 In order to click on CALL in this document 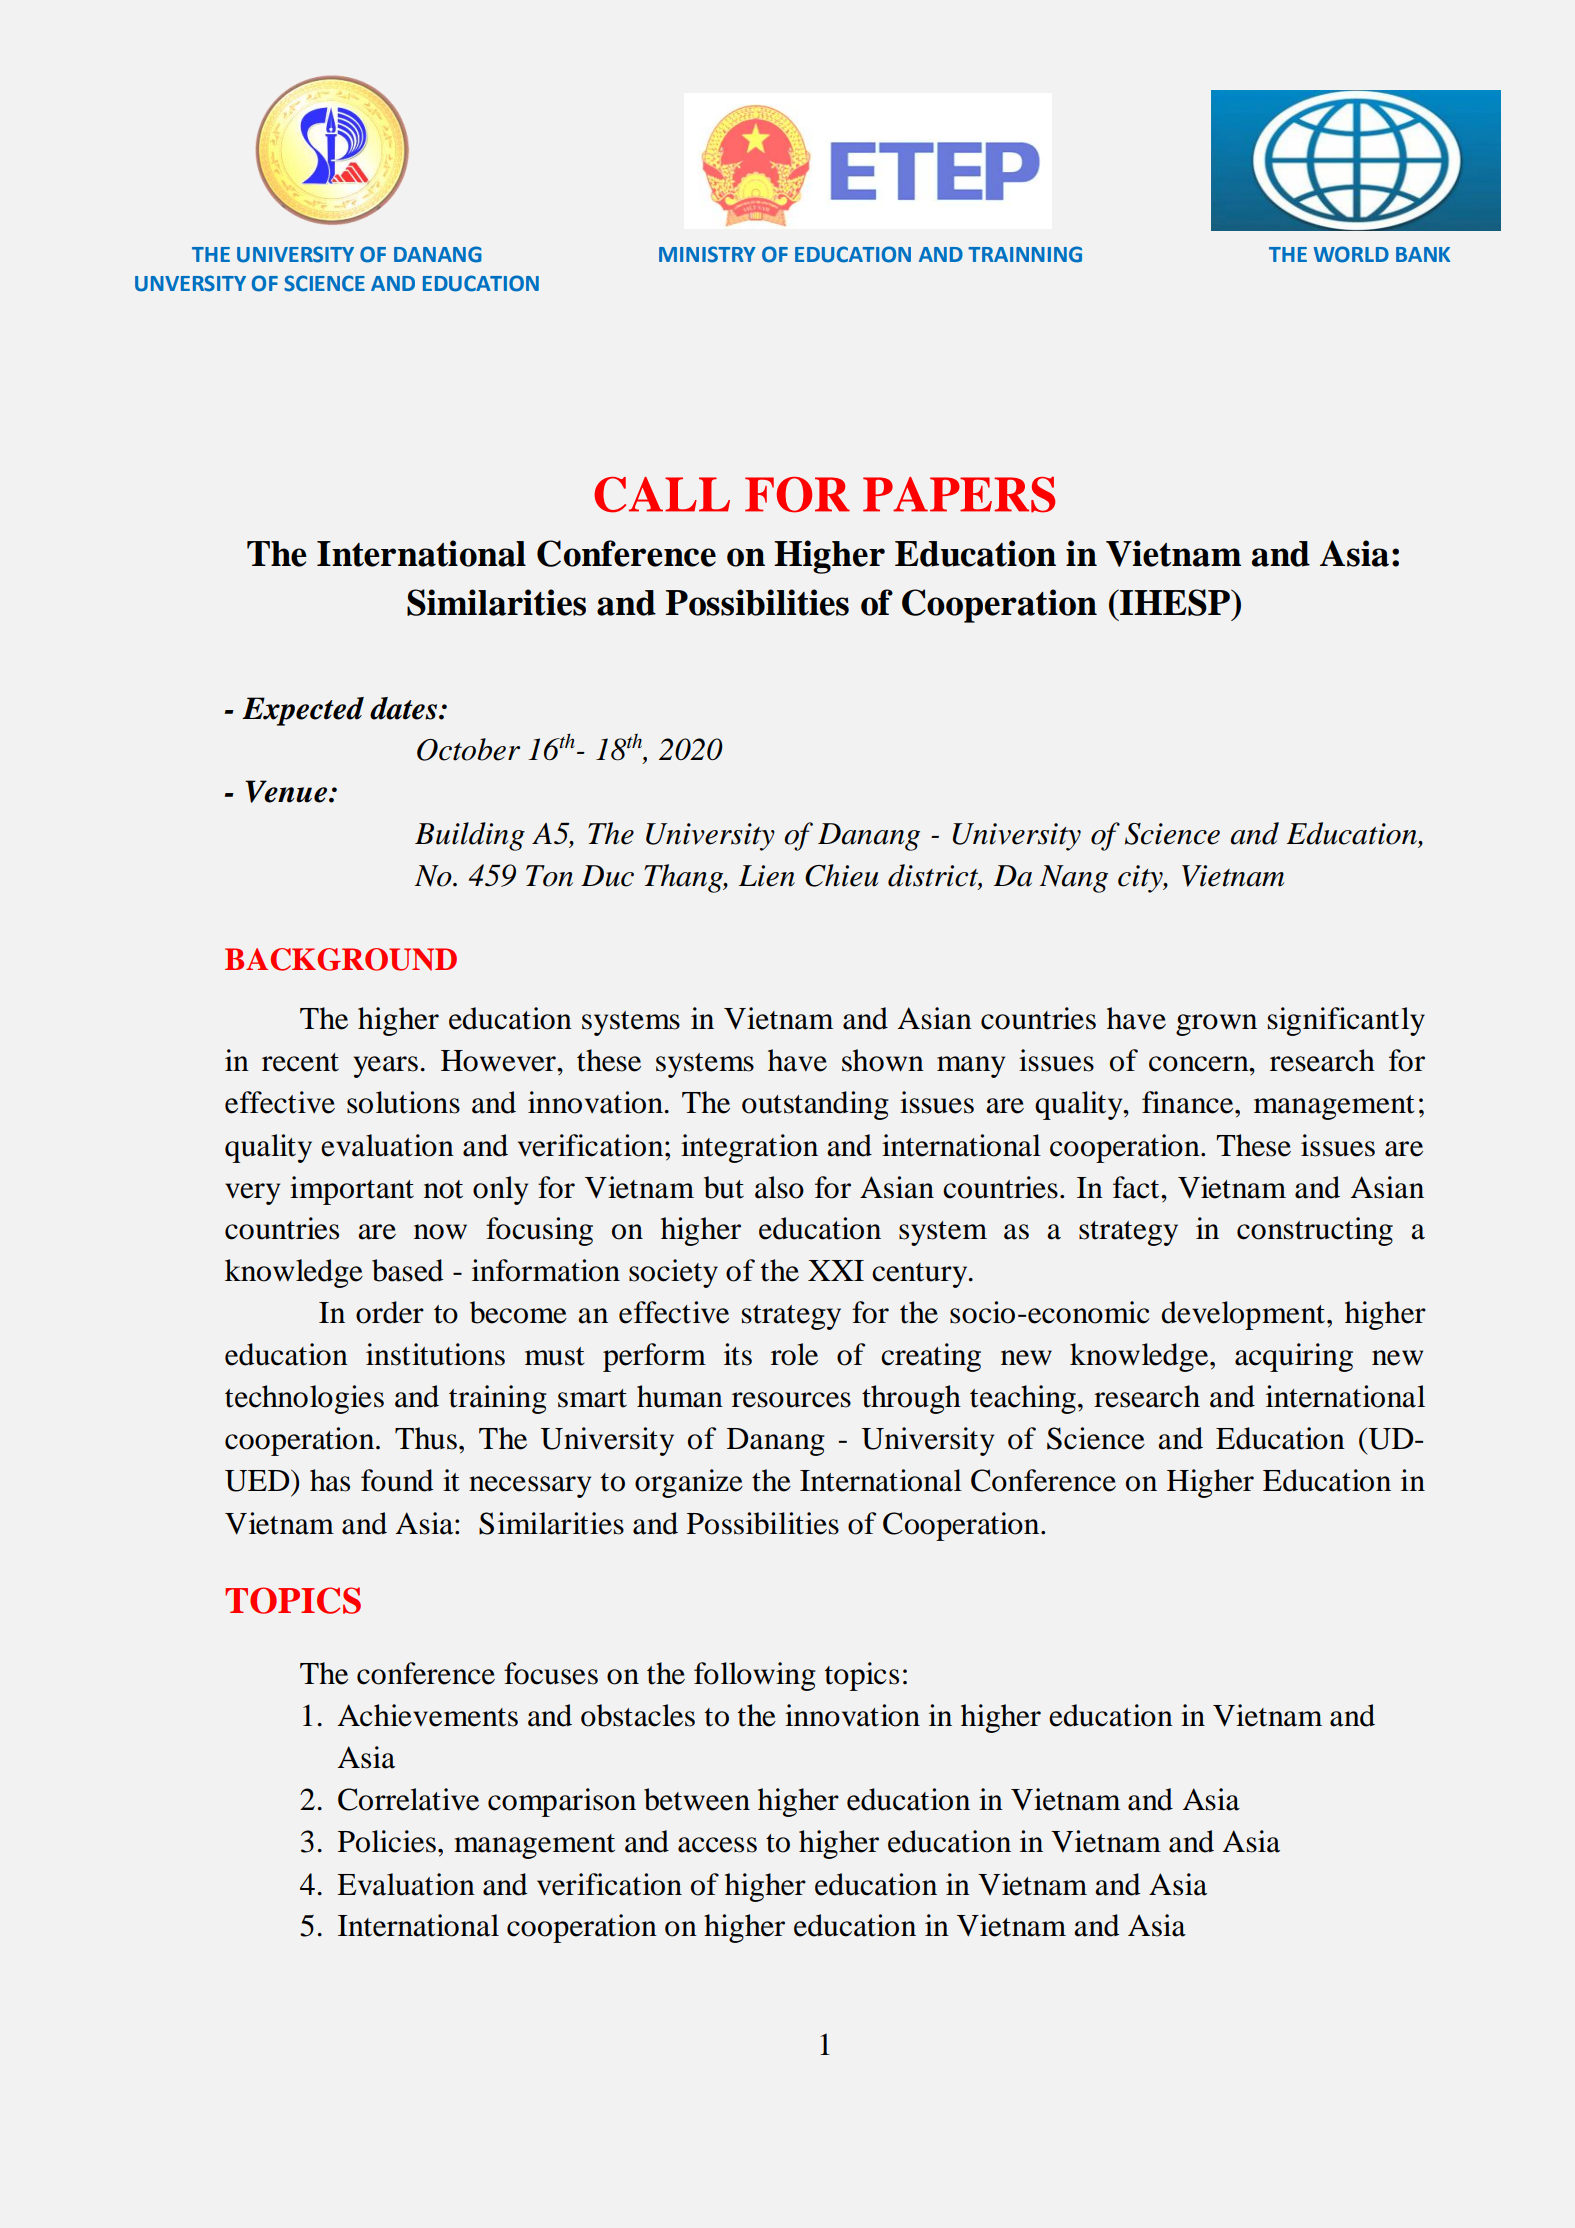, I will do `click(662, 495)`.
